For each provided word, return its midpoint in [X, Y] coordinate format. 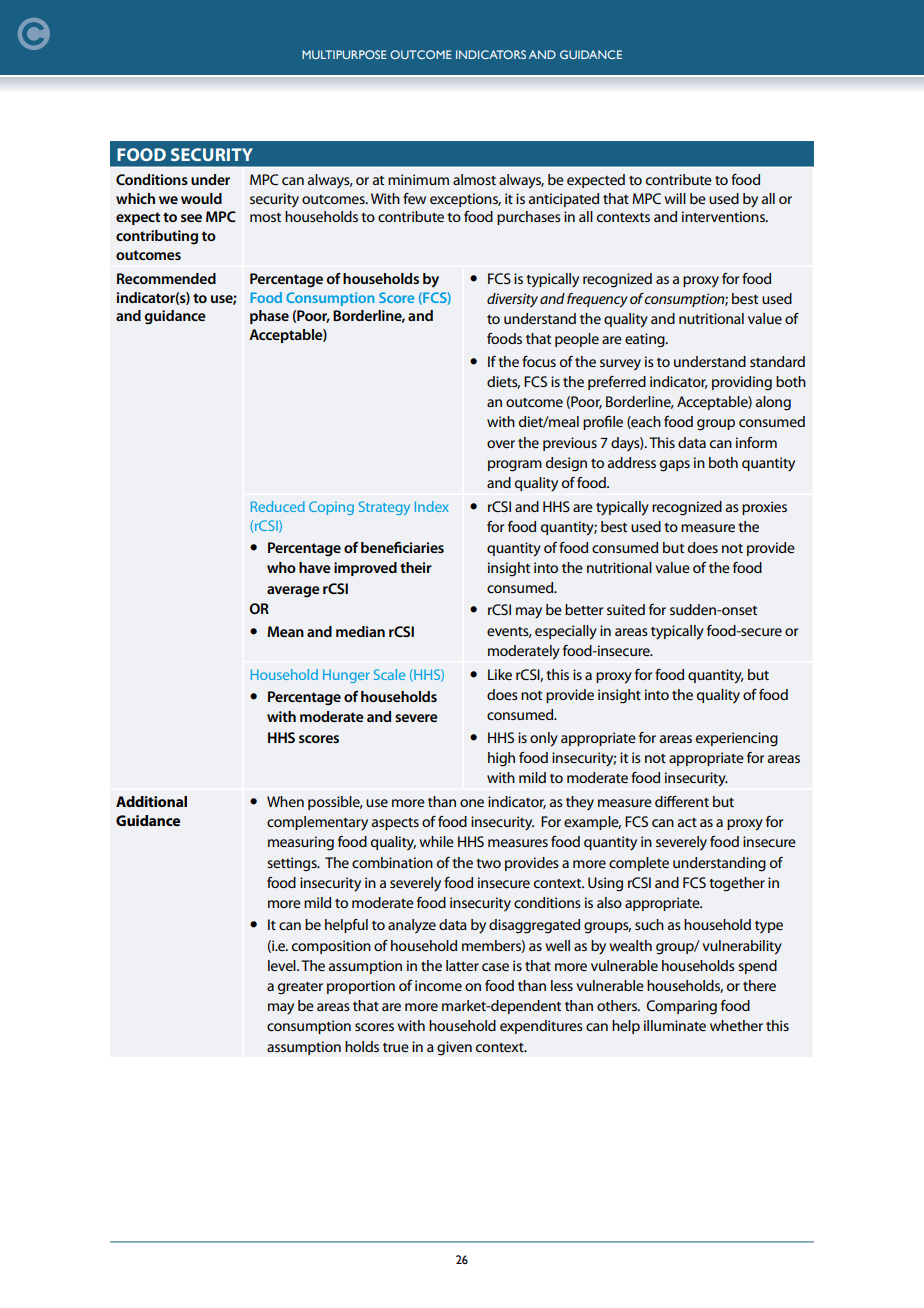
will [675, 198]
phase [269, 317]
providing [742, 383]
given [454, 1048]
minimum [418, 179]
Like [500, 674]
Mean [285, 631]
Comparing [682, 1007]
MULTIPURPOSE [344, 54]
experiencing [737, 739]
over [501, 444]
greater [300, 988]
